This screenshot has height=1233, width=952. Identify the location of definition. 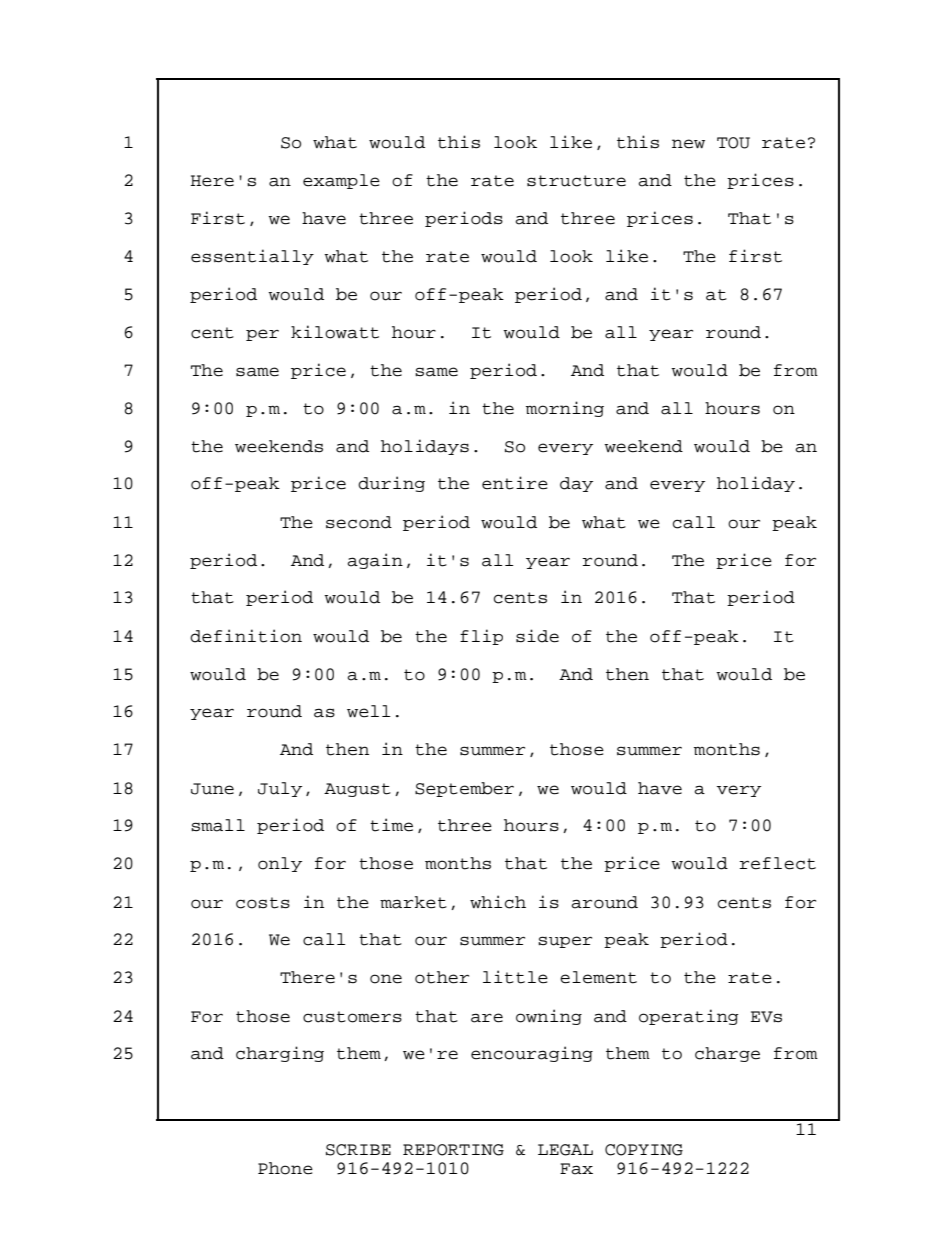
(246, 636).
